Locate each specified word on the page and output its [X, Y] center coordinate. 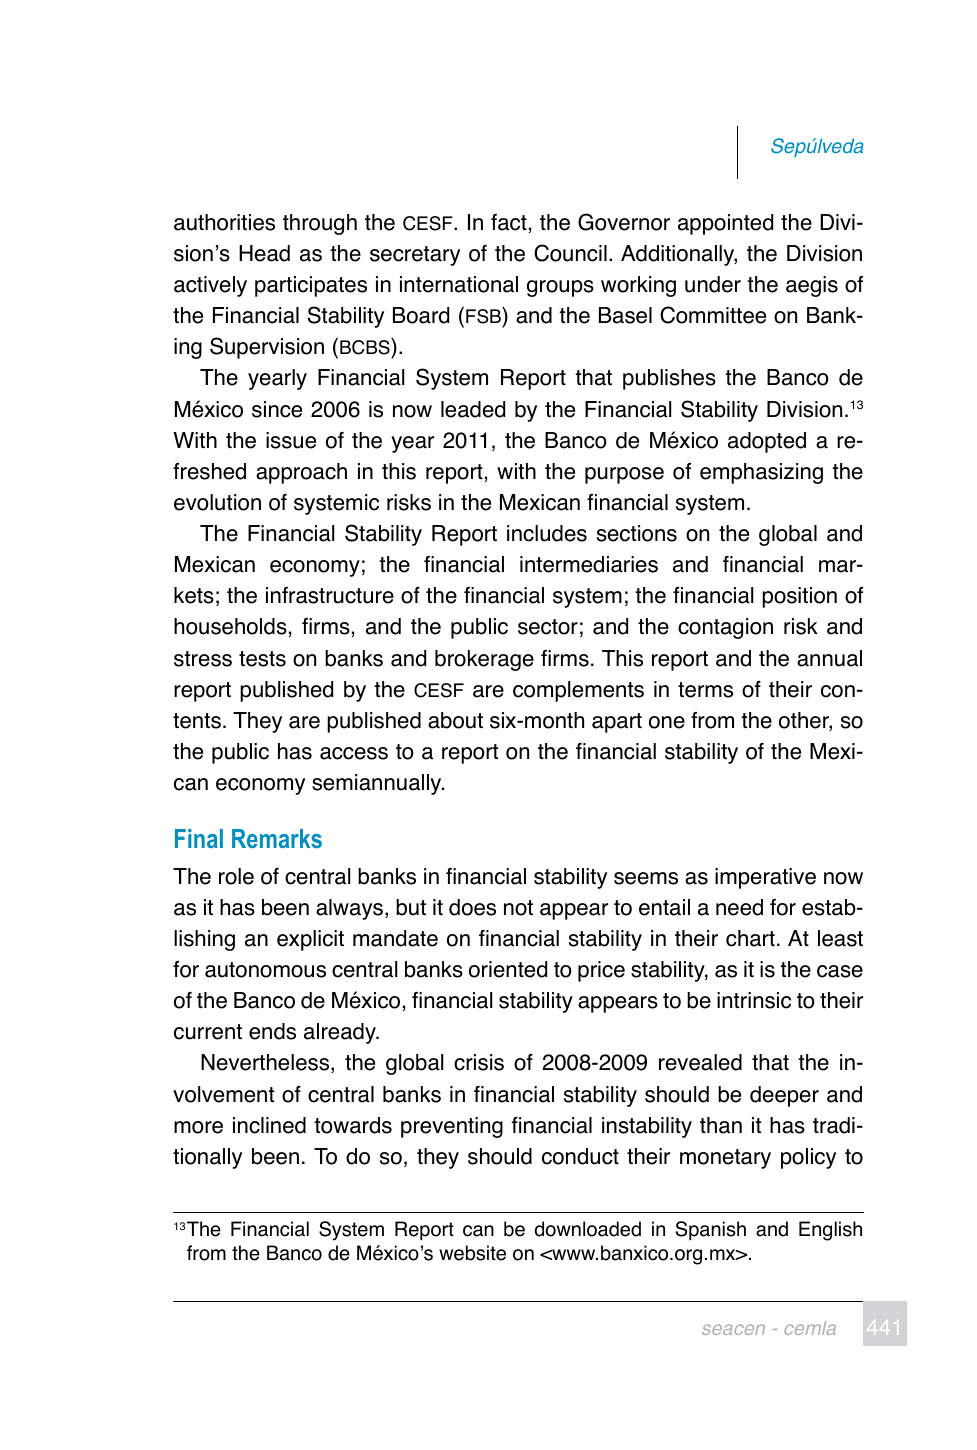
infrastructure [330, 595]
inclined [269, 1125]
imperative [765, 878]
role [236, 876]
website [472, 1253]
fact [509, 222]
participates [311, 286]
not [518, 908]
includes [547, 533]
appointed [725, 224]
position [799, 597]
